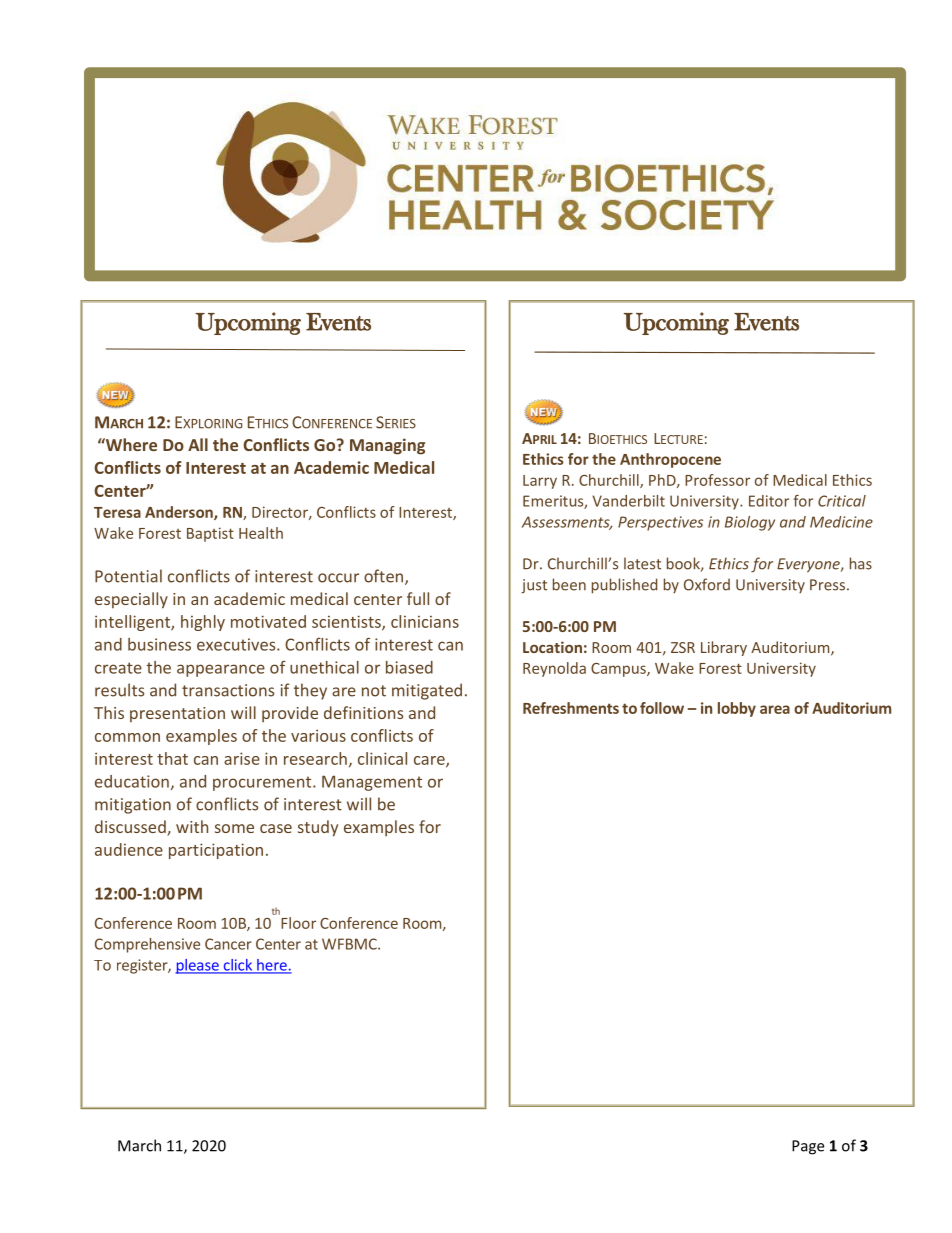  Describe the element at coordinates (775, 709) in the image. I see `area` at that location.
